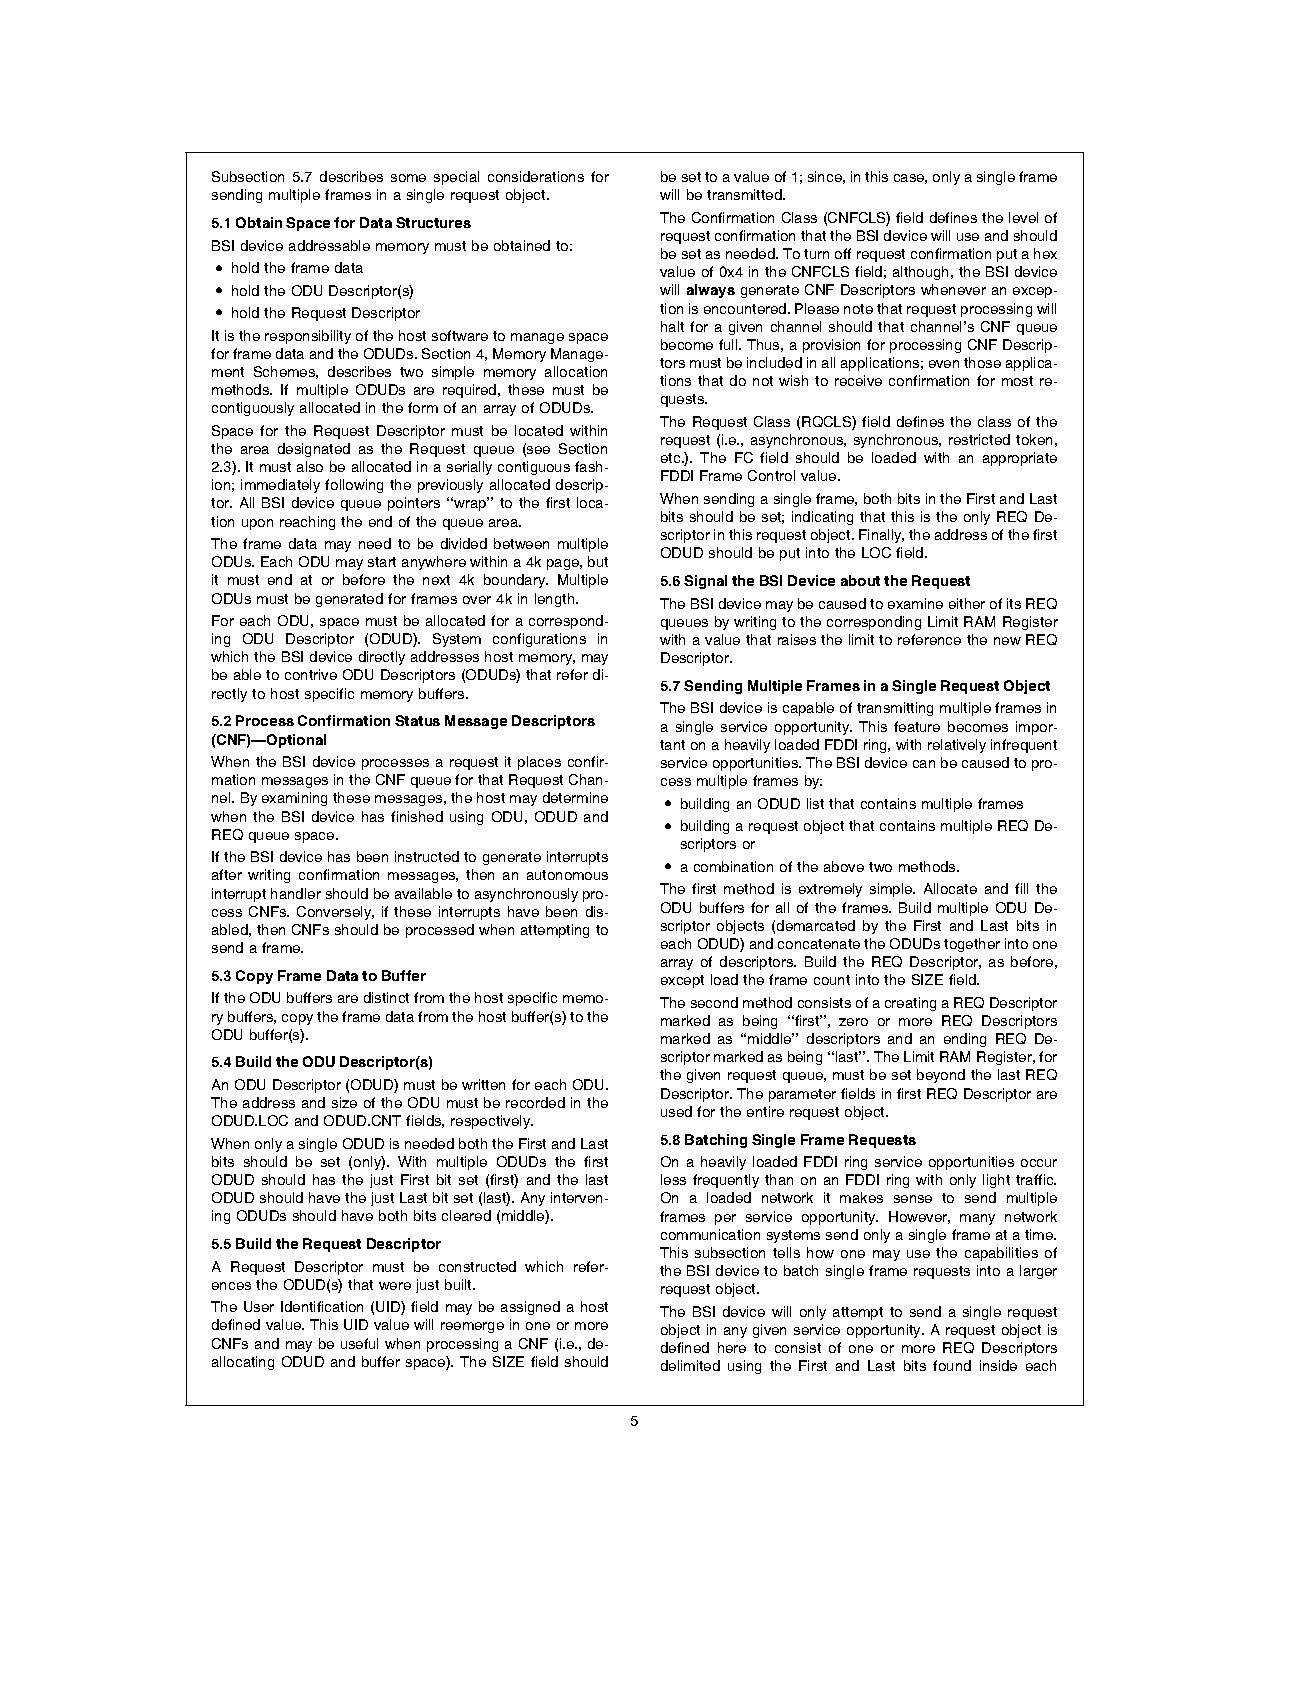  I want to click on level, so click(1023, 217).
